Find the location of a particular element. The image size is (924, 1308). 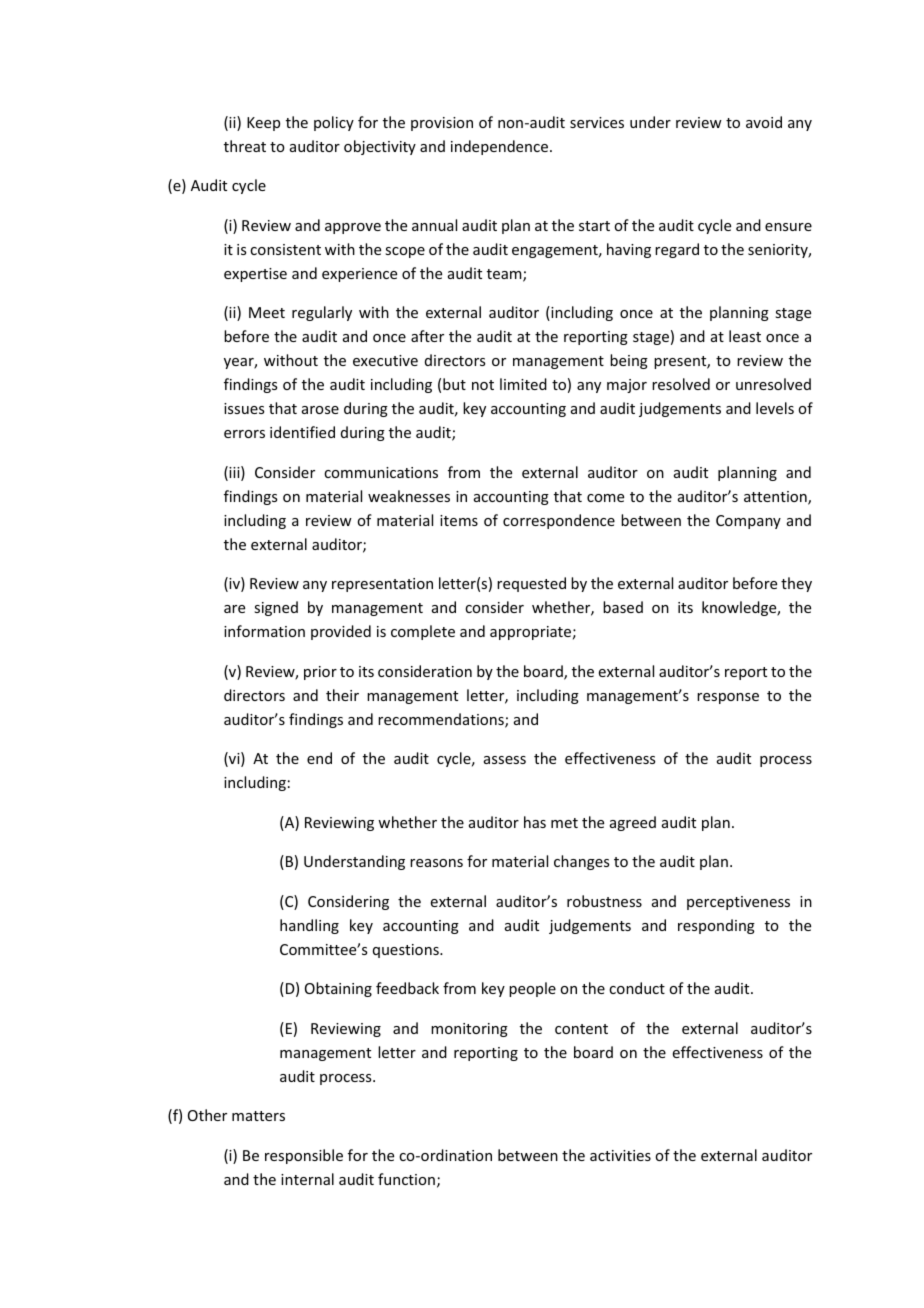

responsible is located at coordinates (304, 1156).
